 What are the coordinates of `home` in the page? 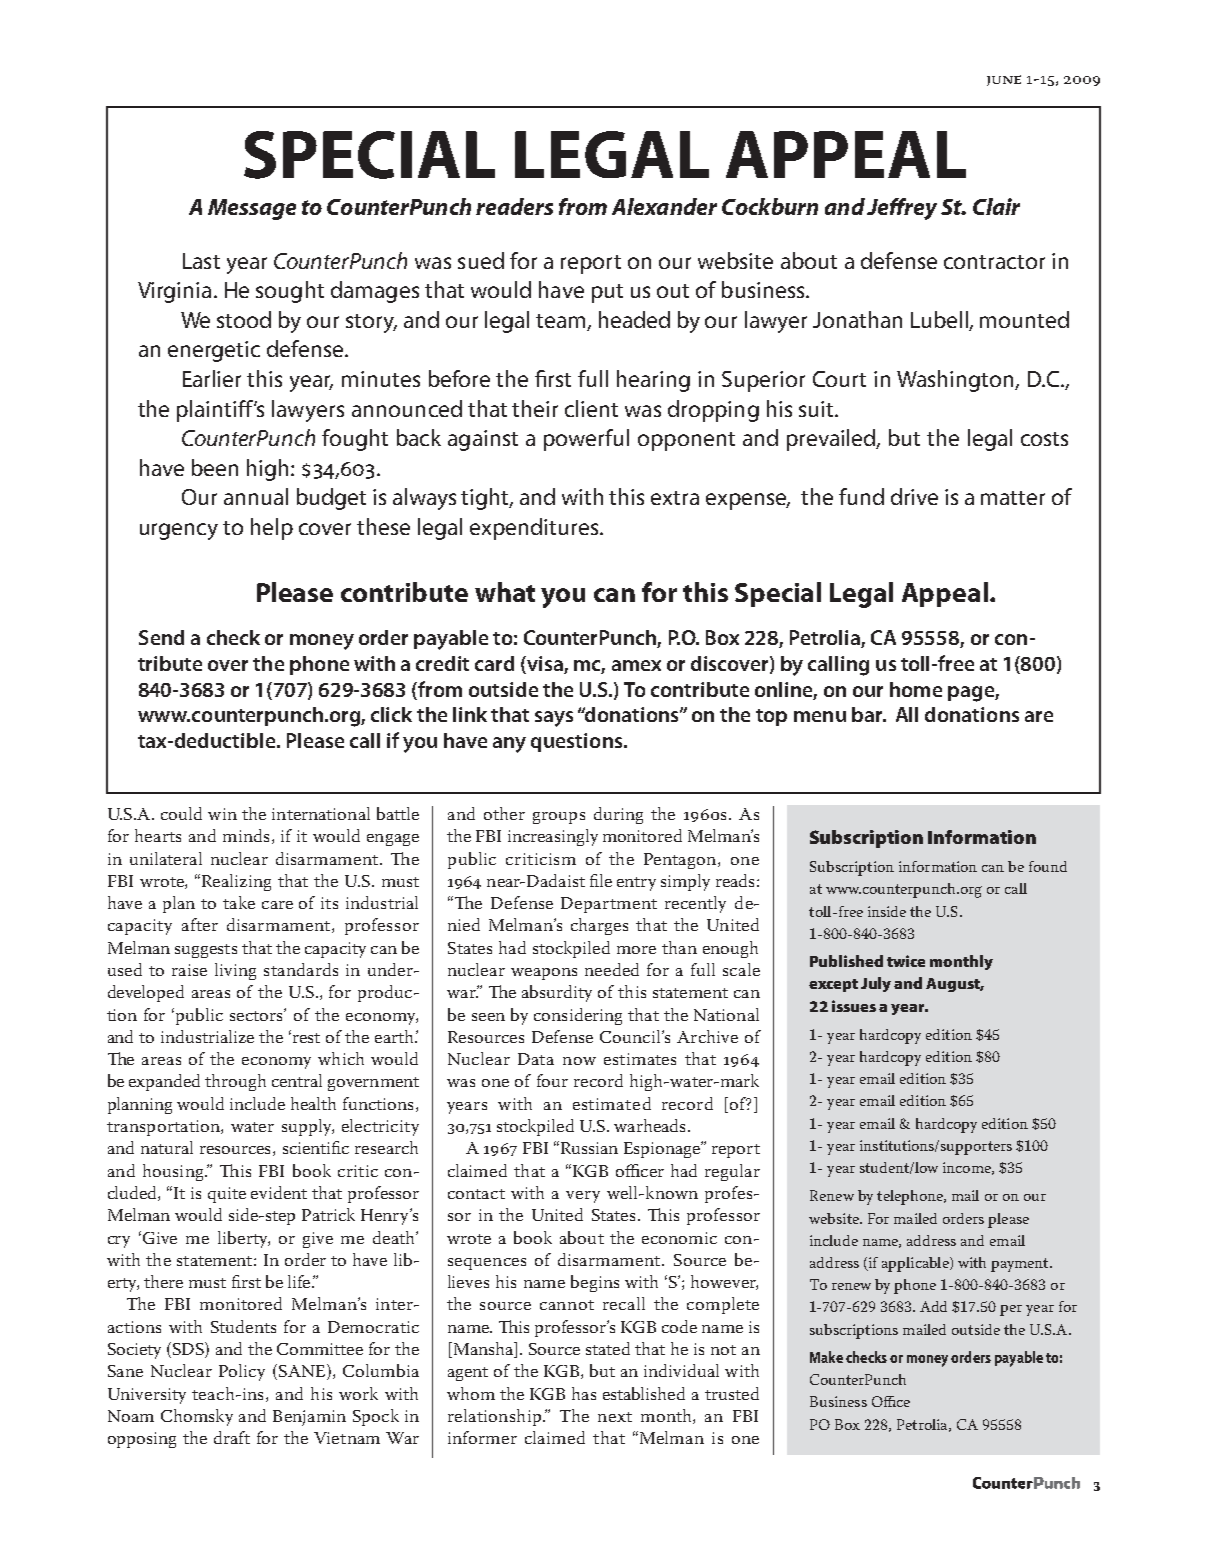 It's located at (916, 689).
